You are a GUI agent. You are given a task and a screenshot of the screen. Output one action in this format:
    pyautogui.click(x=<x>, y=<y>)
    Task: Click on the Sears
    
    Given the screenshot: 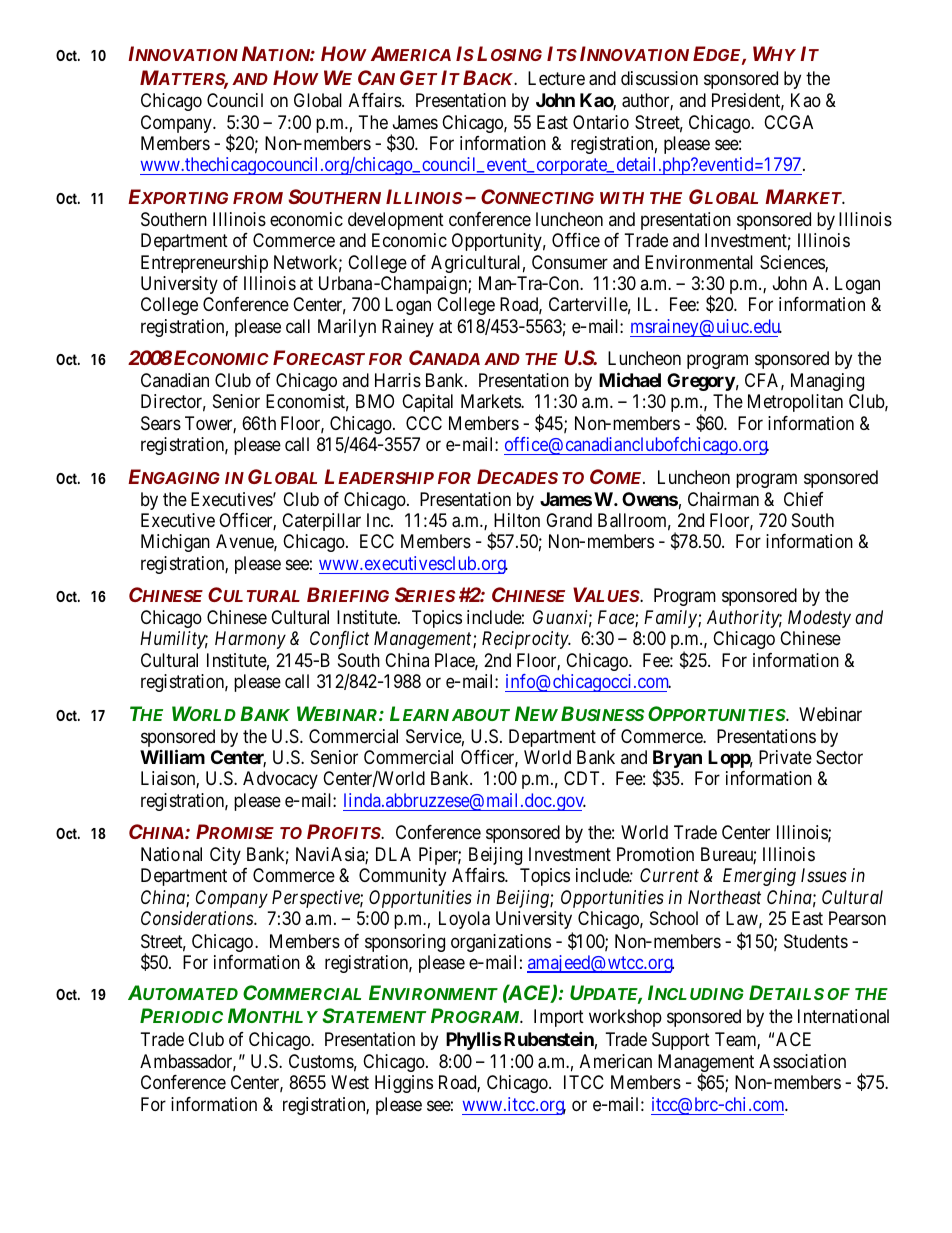 What is the action you would take?
    pyautogui.click(x=161, y=423)
